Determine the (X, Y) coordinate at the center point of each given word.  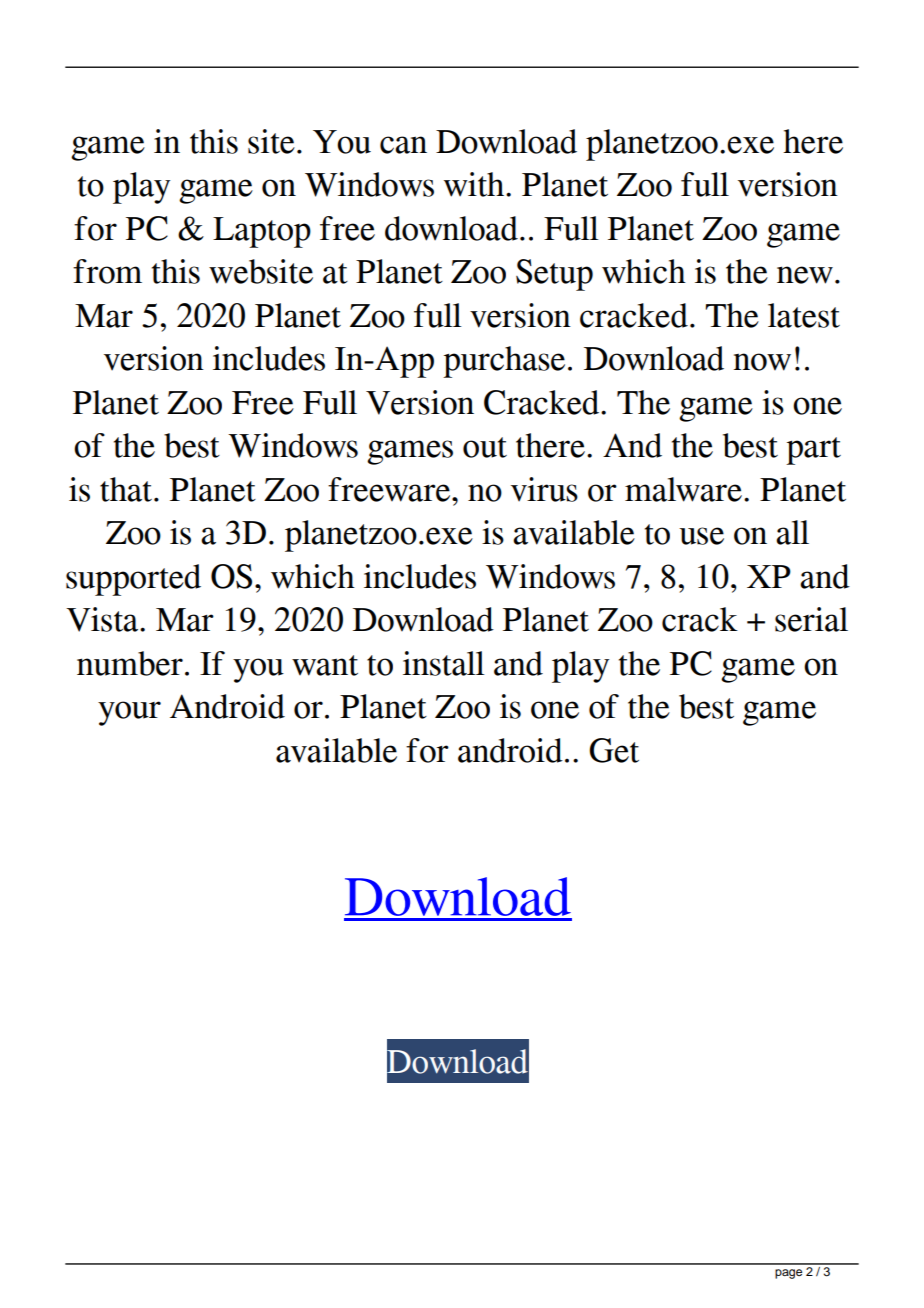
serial (811, 619)
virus (544, 489)
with (475, 184)
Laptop (262, 232)
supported (133, 580)
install (444, 663)
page (788, 1274)
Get (614, 750)
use (701, 536)
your (129, 713)
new (805, 275)
